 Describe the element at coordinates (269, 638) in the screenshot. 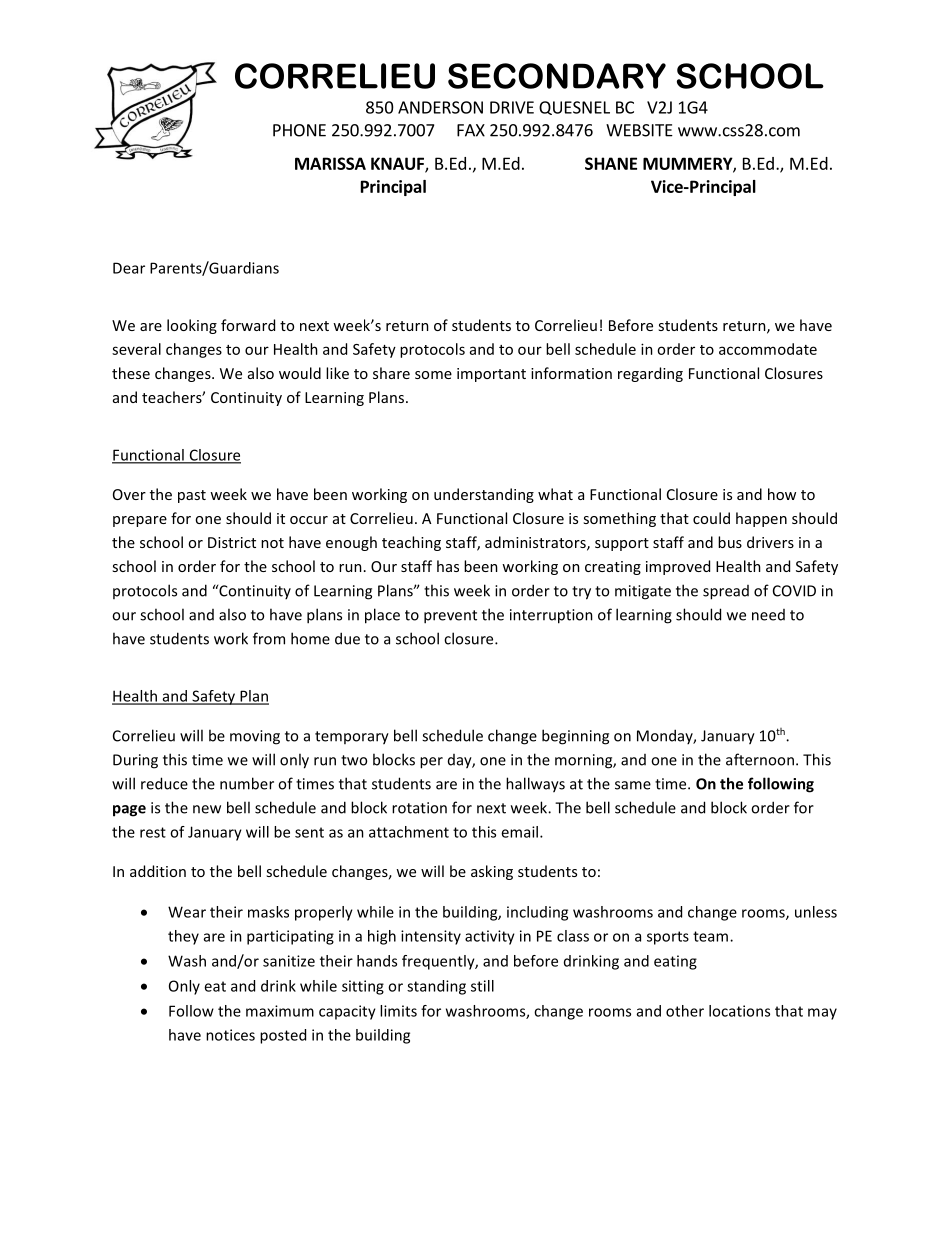

I see `from` at that location.
